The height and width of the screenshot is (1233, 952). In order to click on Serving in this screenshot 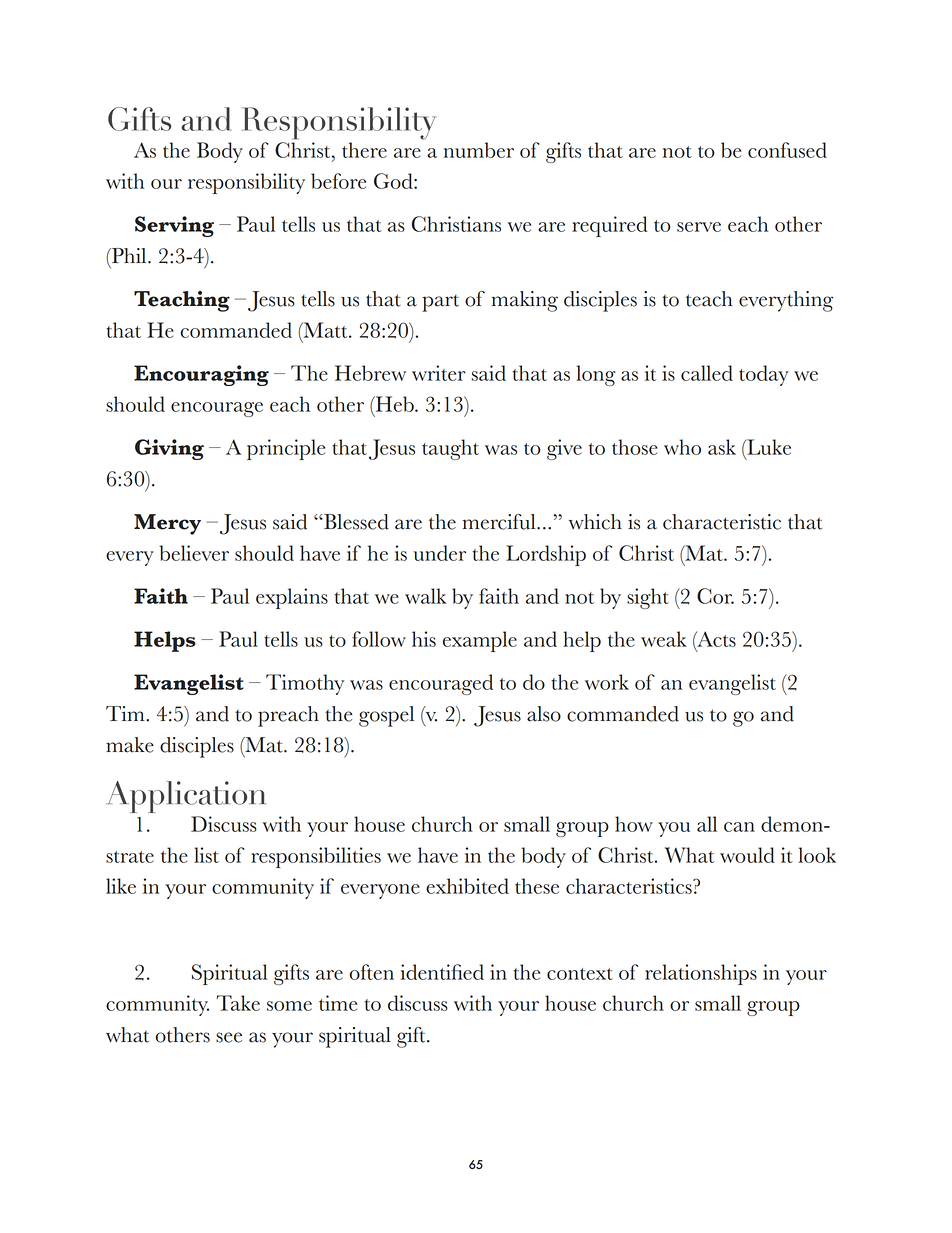, I will do `click(174, 226)`.
